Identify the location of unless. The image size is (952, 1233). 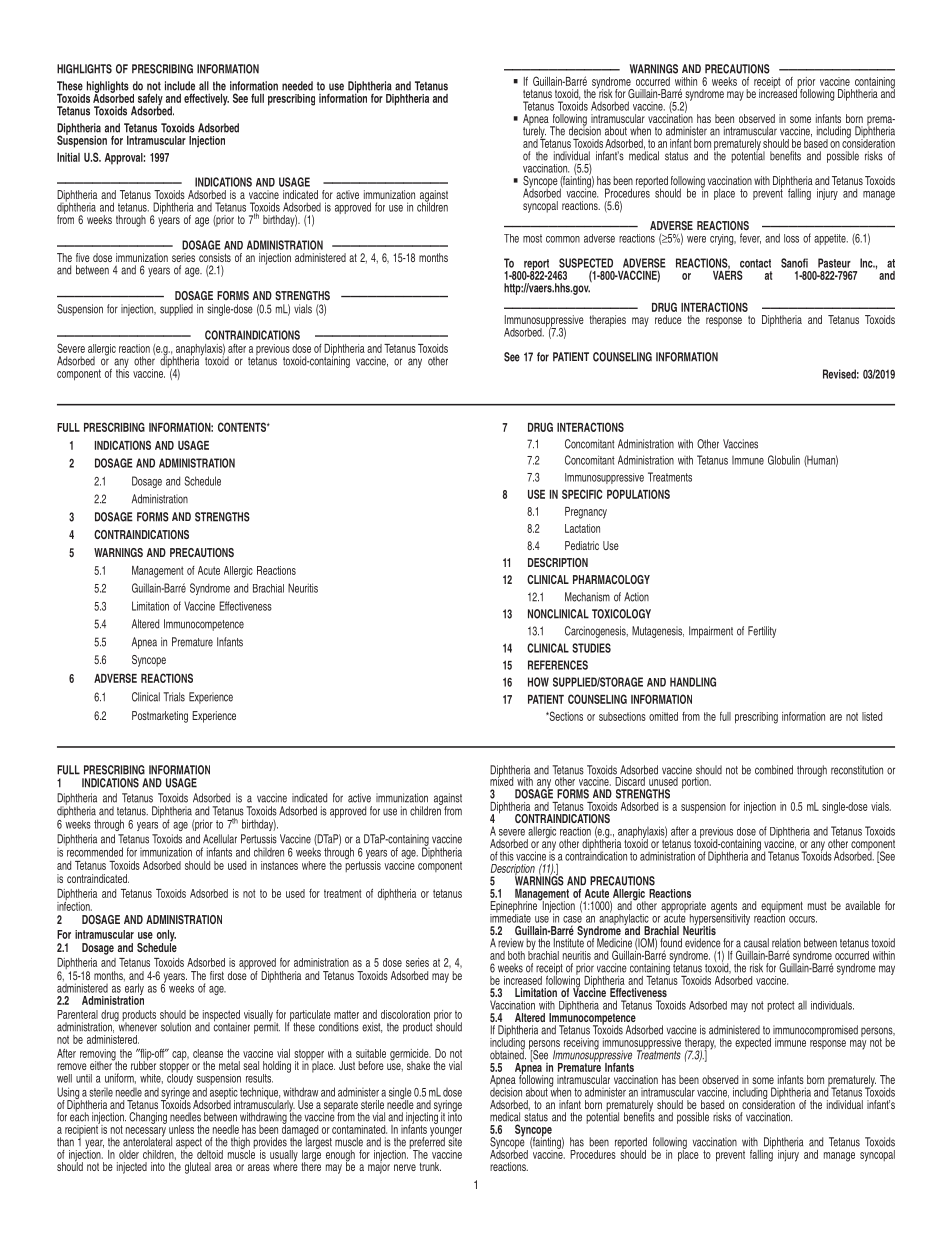
(181, 1129).
